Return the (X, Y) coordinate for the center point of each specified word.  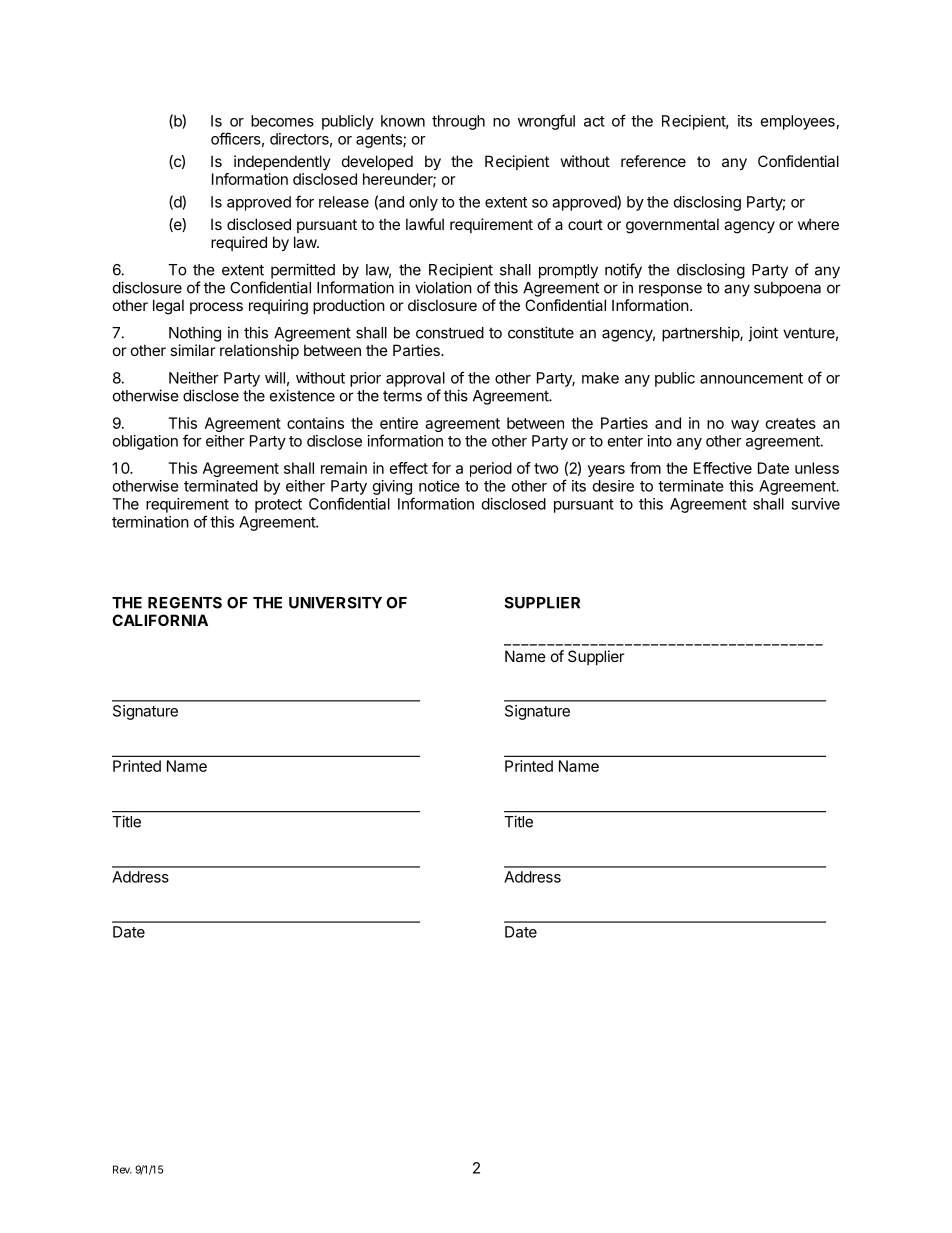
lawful (425, 224)
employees (798, 122)
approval (415, 379)
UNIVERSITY (335, 603)
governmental (672, 226)
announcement (751, 378)
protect (278, 506)
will (275, 378)
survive (815, 504)
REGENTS (185, 603)
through (458, 122)
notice (439, 486)
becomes (282, 121)
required (239, 243)
